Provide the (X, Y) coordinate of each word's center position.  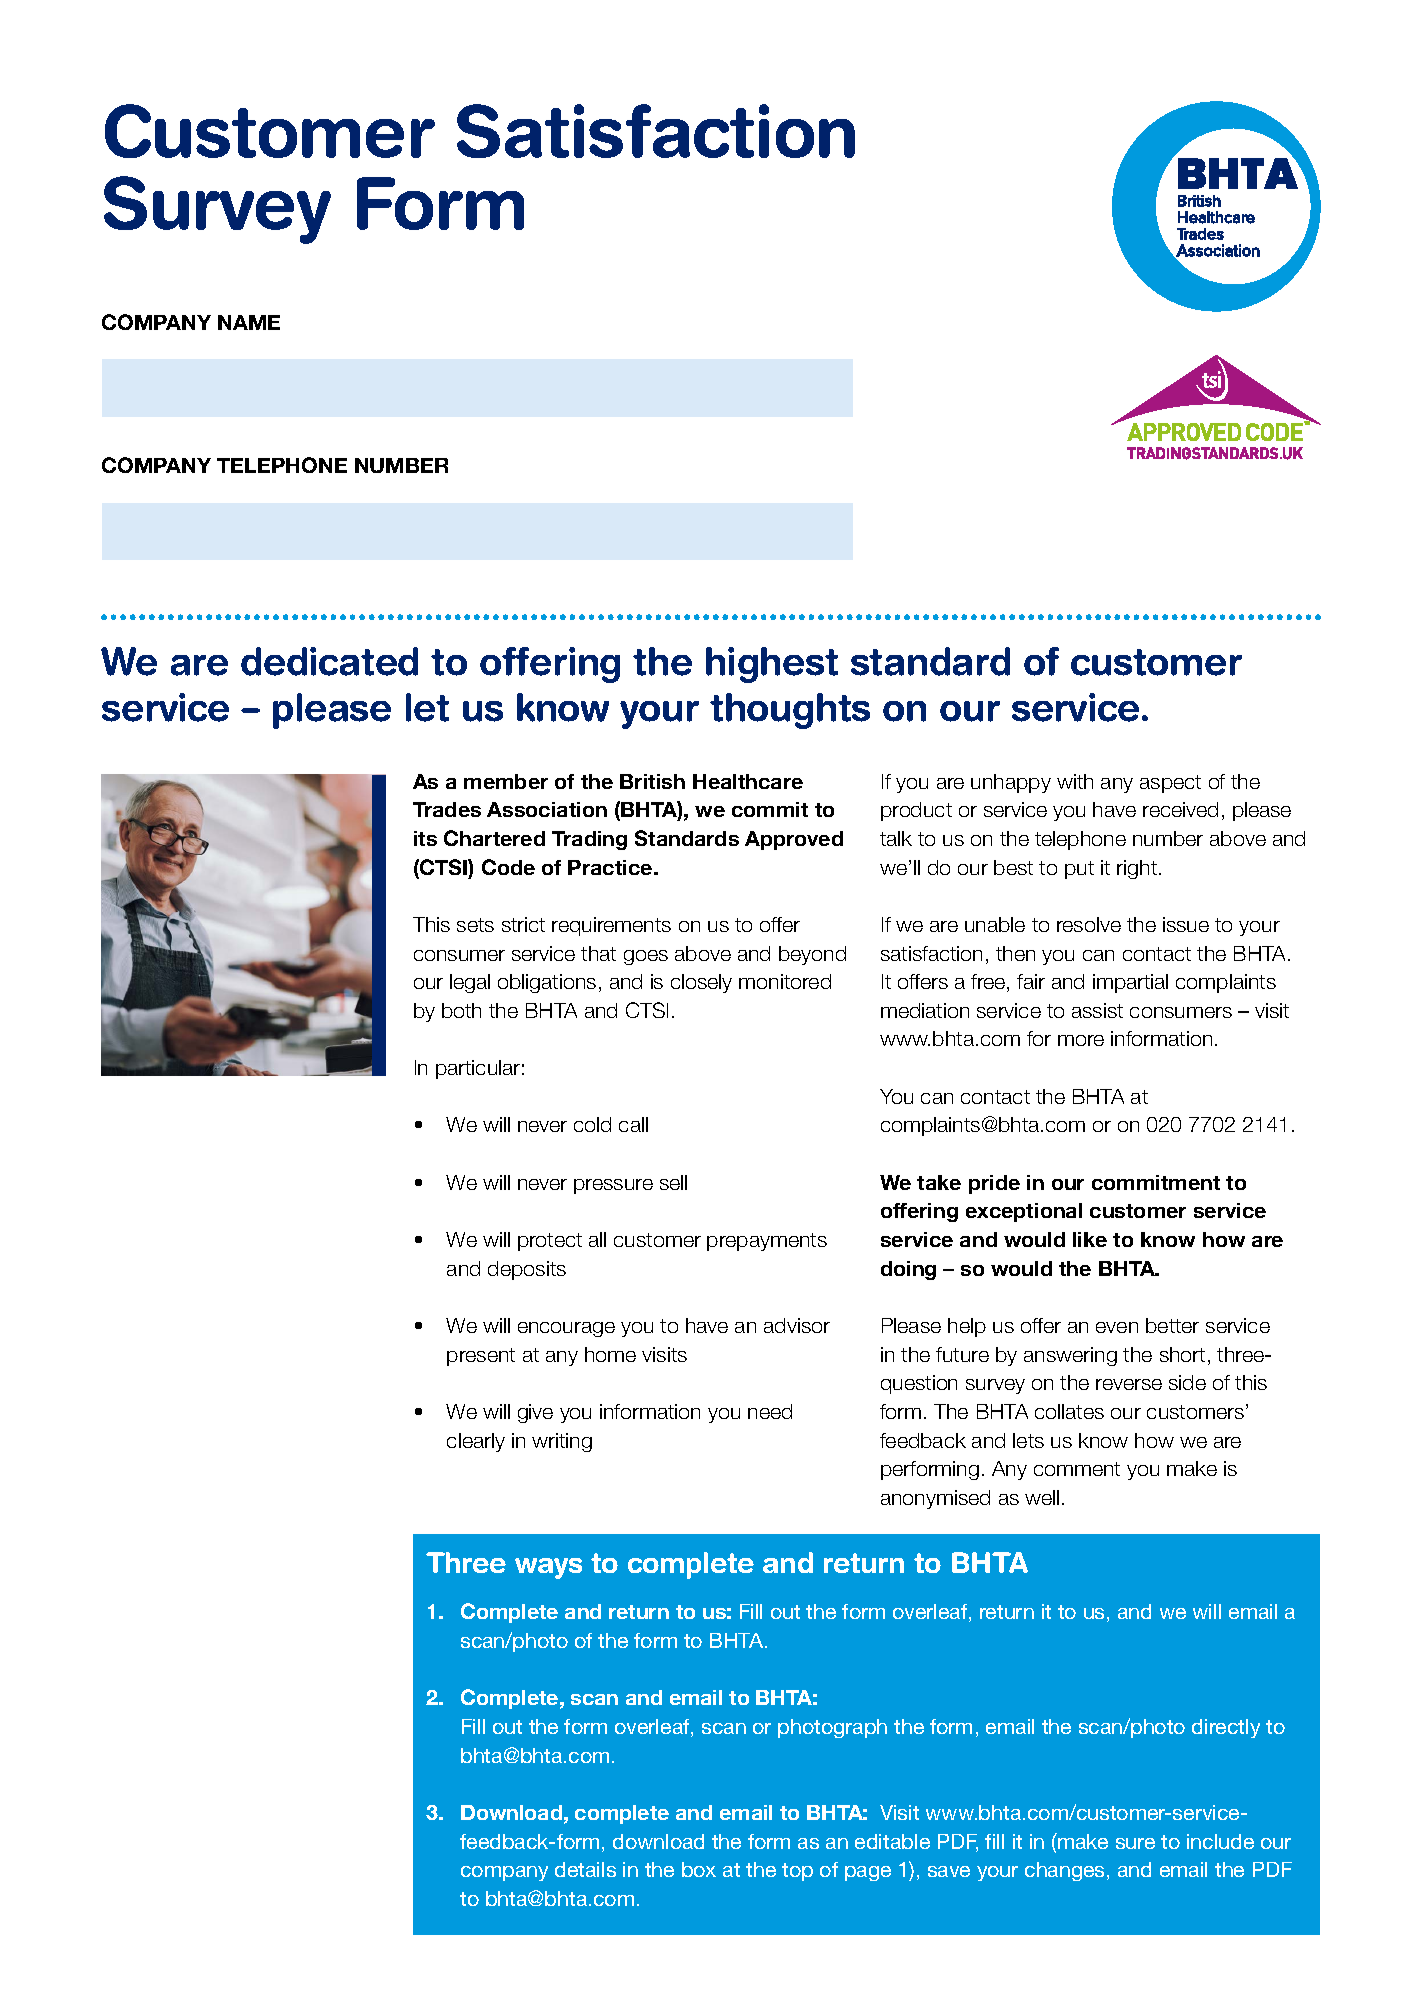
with (1075, 781)
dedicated (329, 661)
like (1090, 1239)
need (770, 1411)
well (1042, 1497)
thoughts (790, 711)
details (585, 1869)
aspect (1170, 784)
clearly (476, 1442)
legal (470, 983)
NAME (249, 322)
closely (701, 983)
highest (772, 665)
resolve (1089, 924)
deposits (527, 1270)
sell (673, 1182)
